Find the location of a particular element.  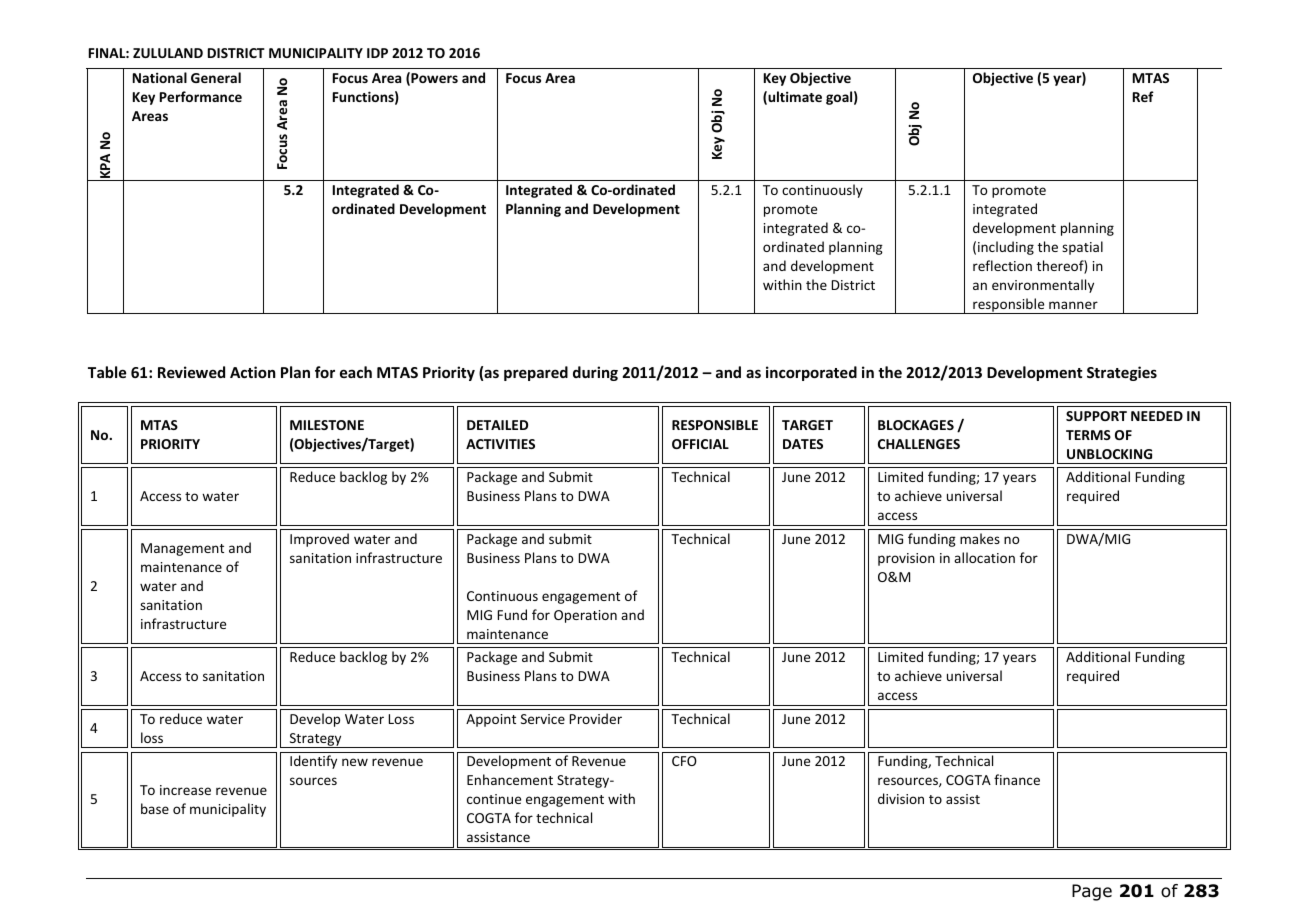

MILESTONE is located at coordinates (327, 425).
